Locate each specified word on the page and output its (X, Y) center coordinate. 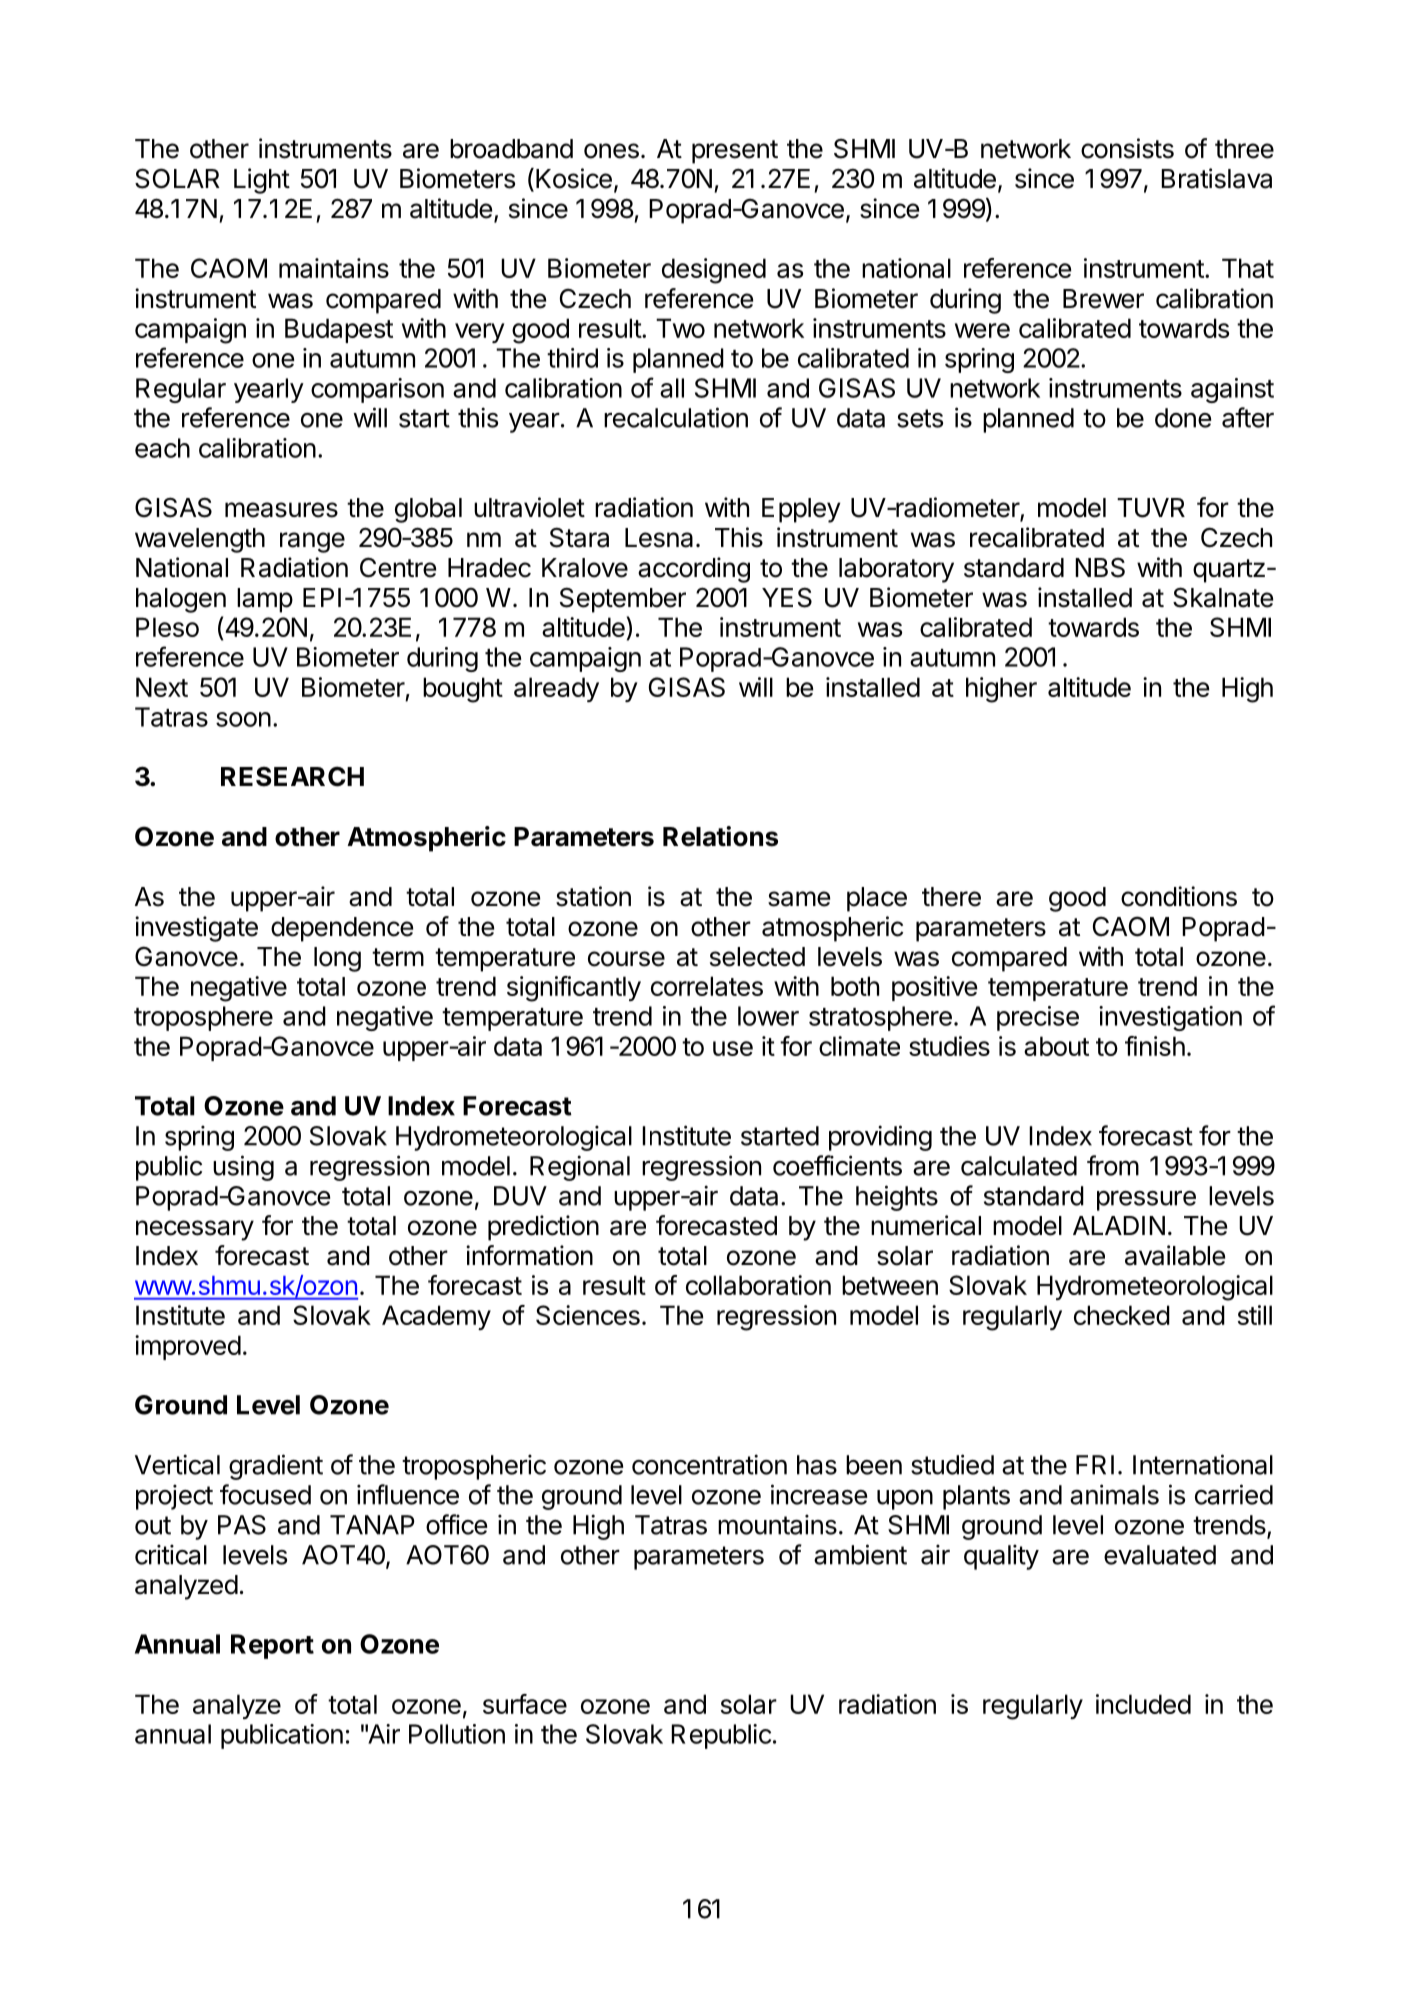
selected (757, 957)
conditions (1179, 896)
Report (272, 1646)
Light (262, 181)
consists (1127, 148)
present (735, 152)
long (337, 959)
